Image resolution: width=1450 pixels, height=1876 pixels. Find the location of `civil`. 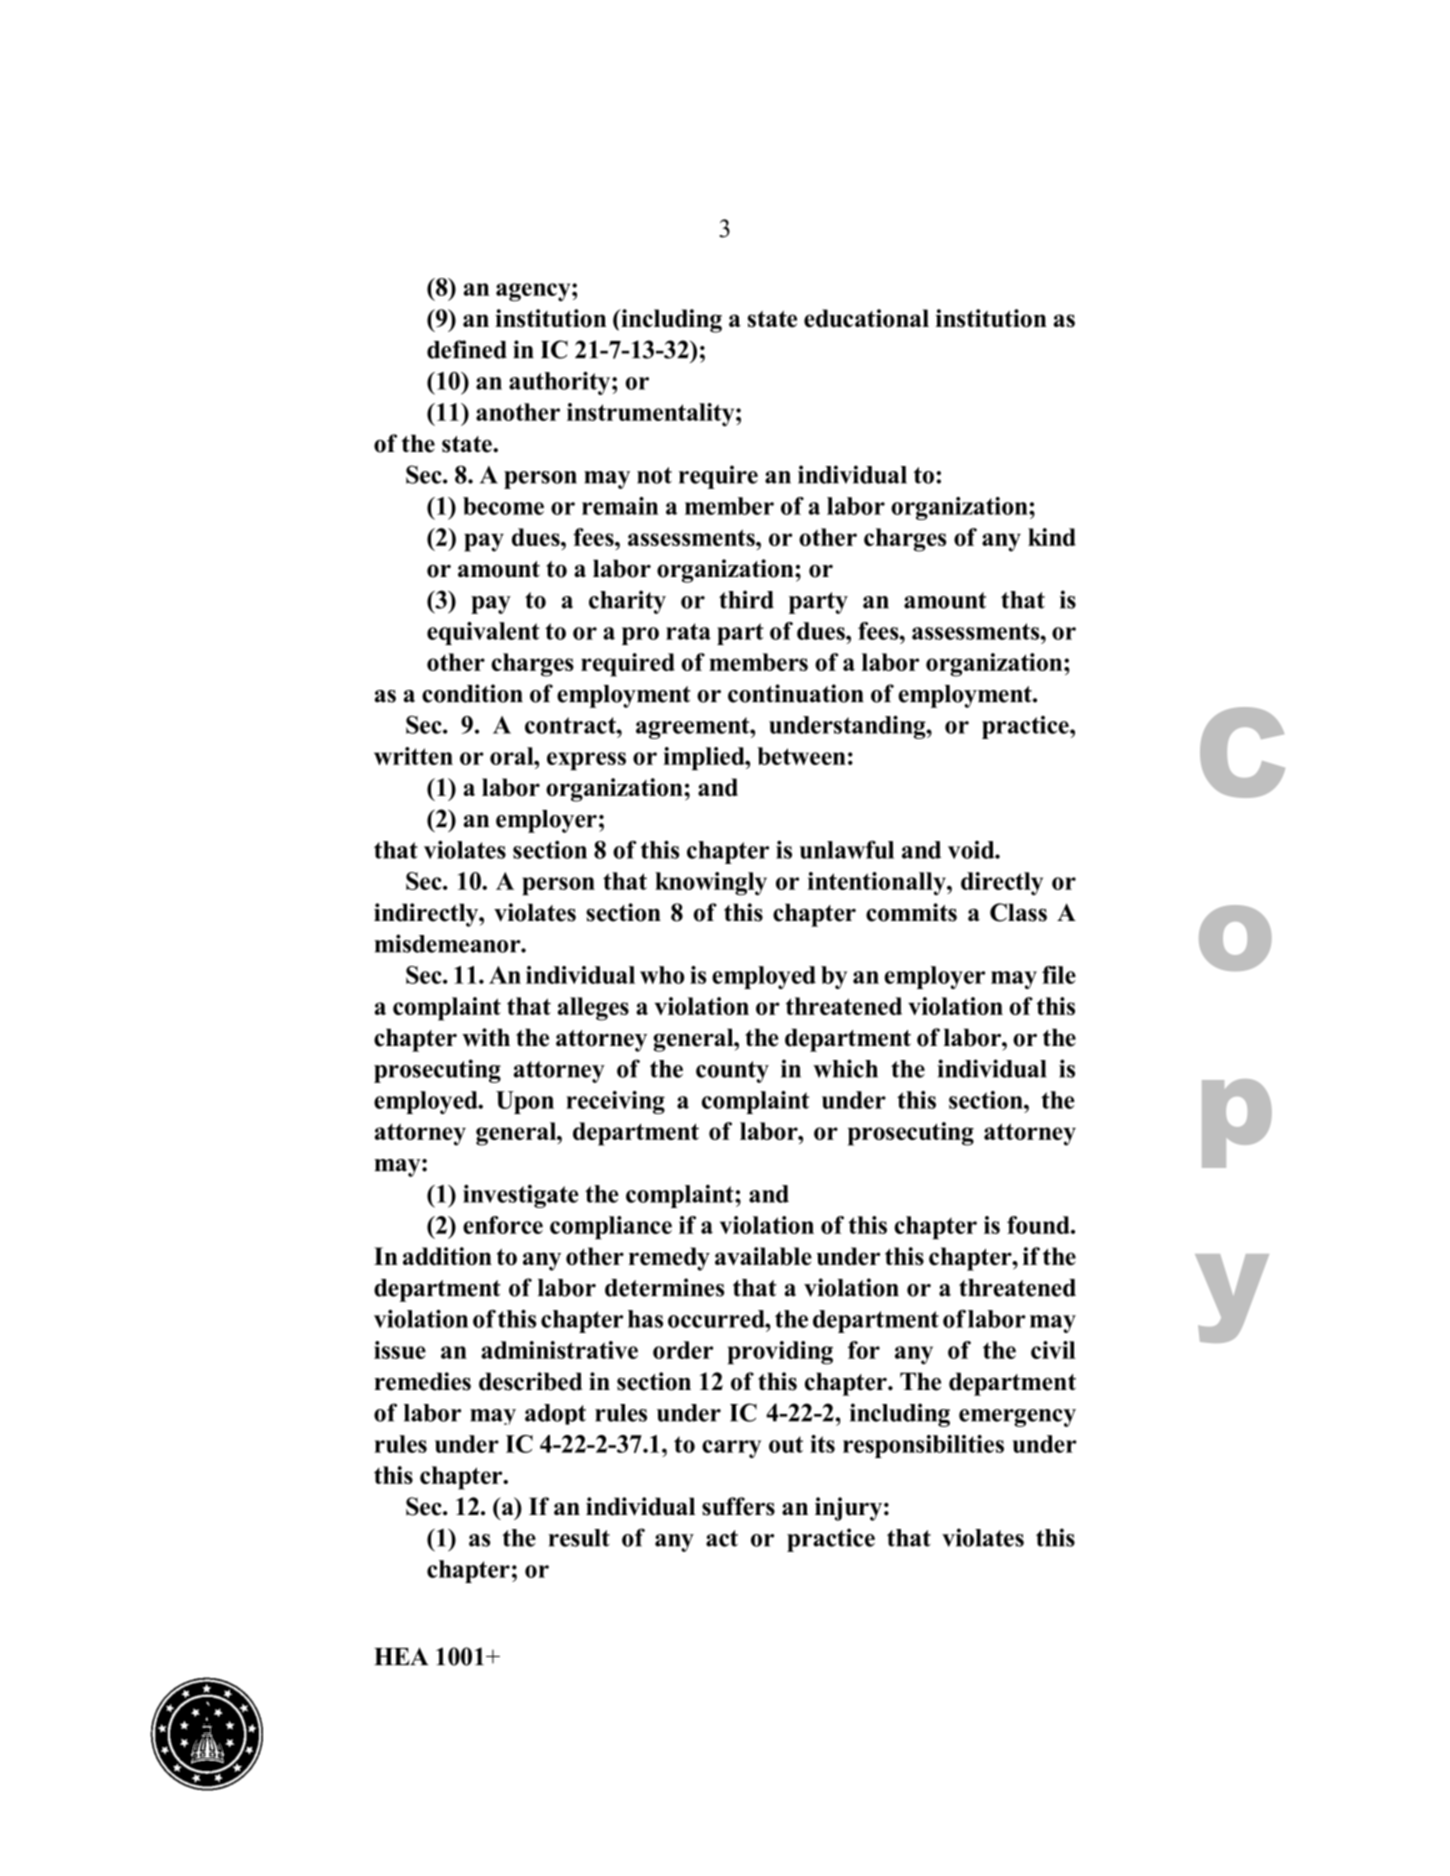

civil is located at coordinates (1053, 1350).
